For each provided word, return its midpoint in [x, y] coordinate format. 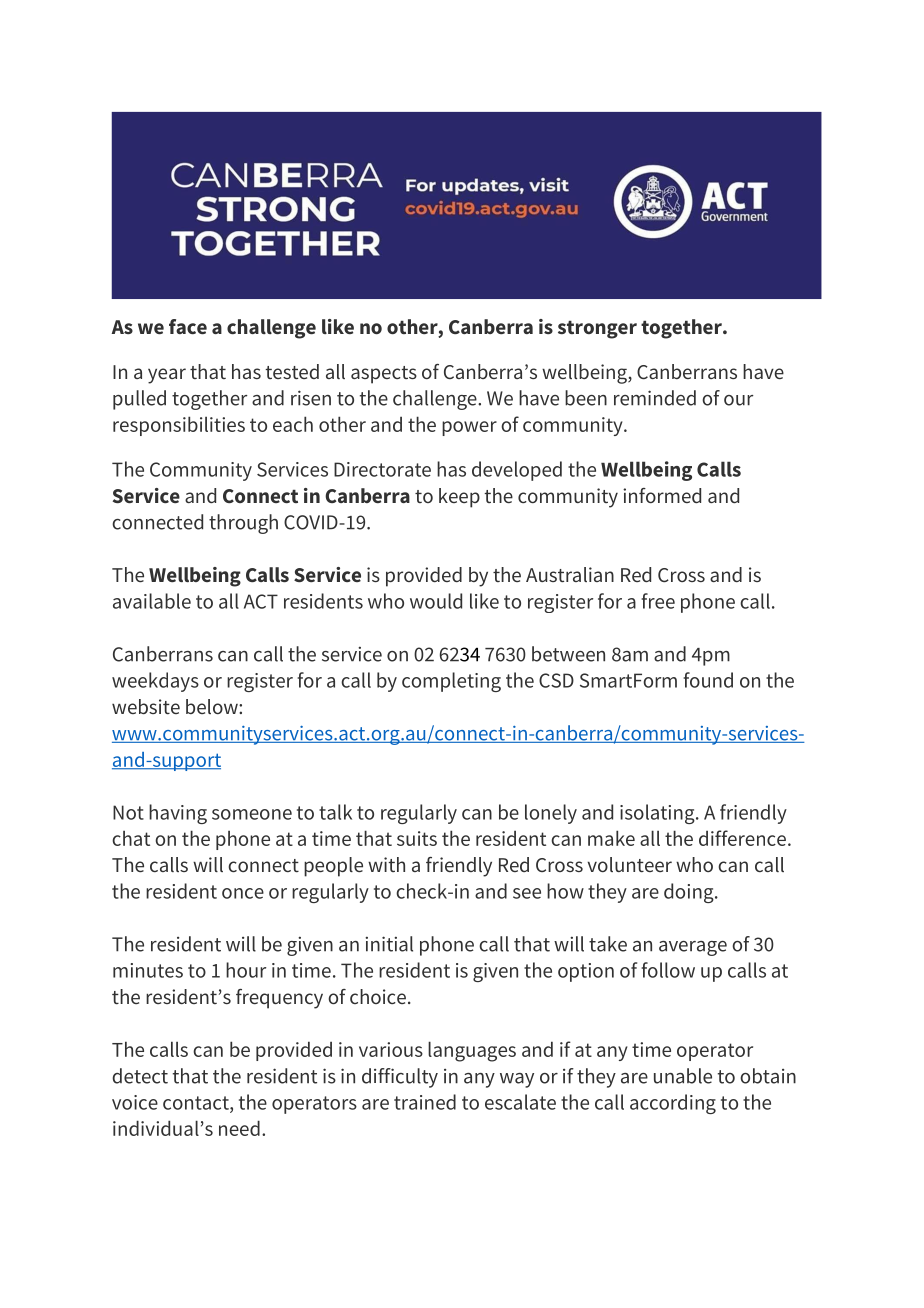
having [178, 814]
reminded [655, 398]
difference [742, 838]
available [152, 601]
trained [425, 1102]
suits [417, 838]
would [436, 601]
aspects [384, 375]
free [658, 601]
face [188, 326]
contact [197, 1104]
